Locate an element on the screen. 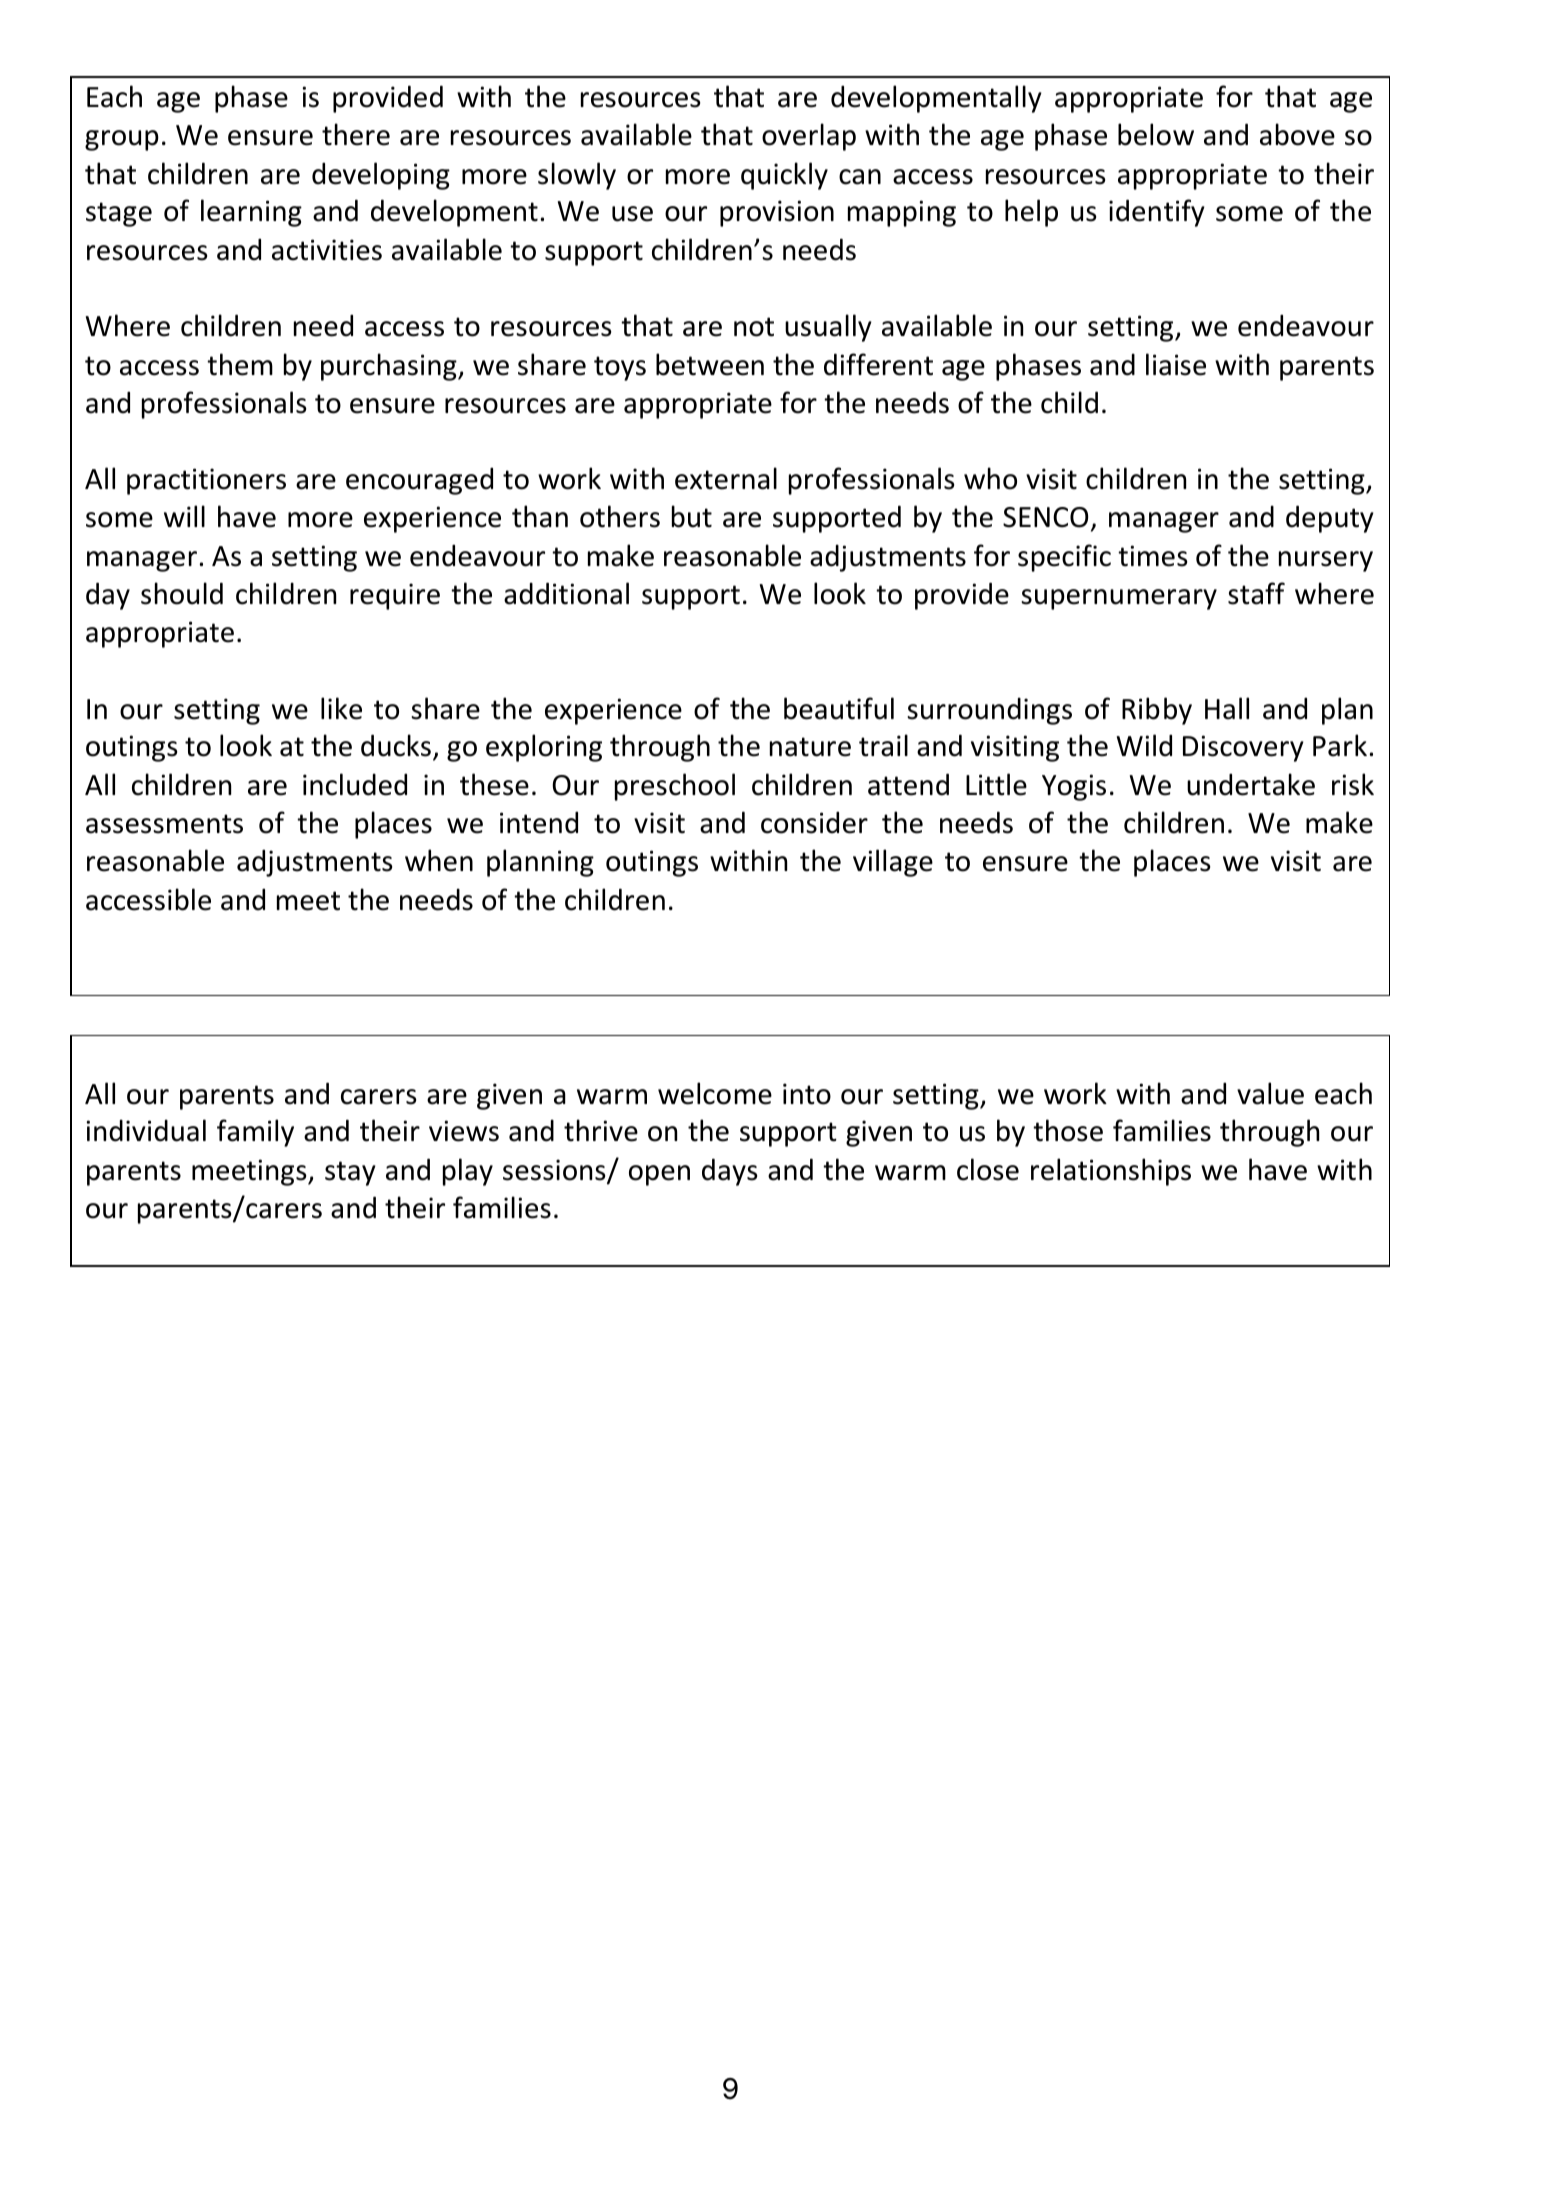 The height and width of the screenshot is (2197, 1553). beautiful is located at coordinates (839, 708).
